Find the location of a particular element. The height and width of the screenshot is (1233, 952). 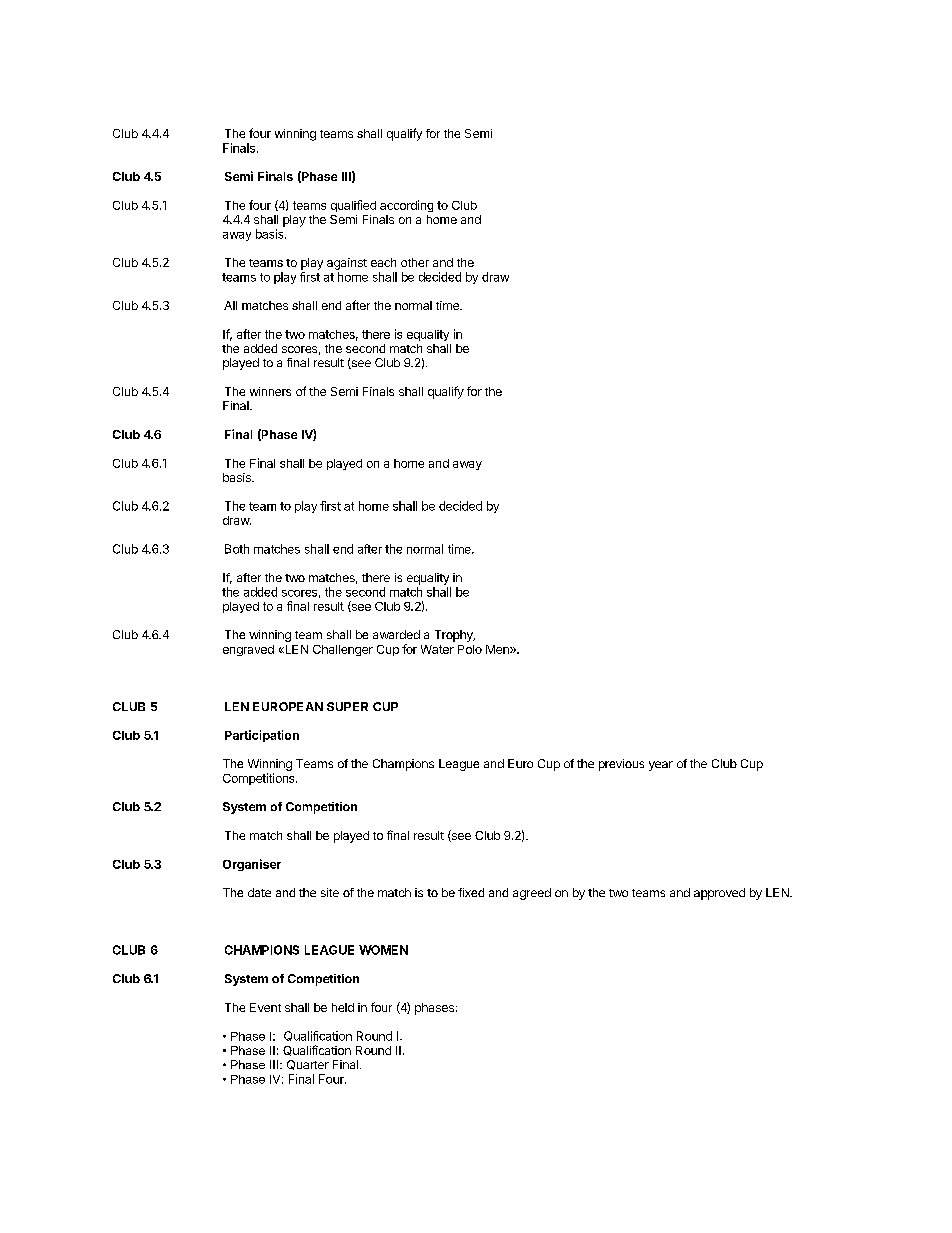

against is located at coordinates (347, 264).
